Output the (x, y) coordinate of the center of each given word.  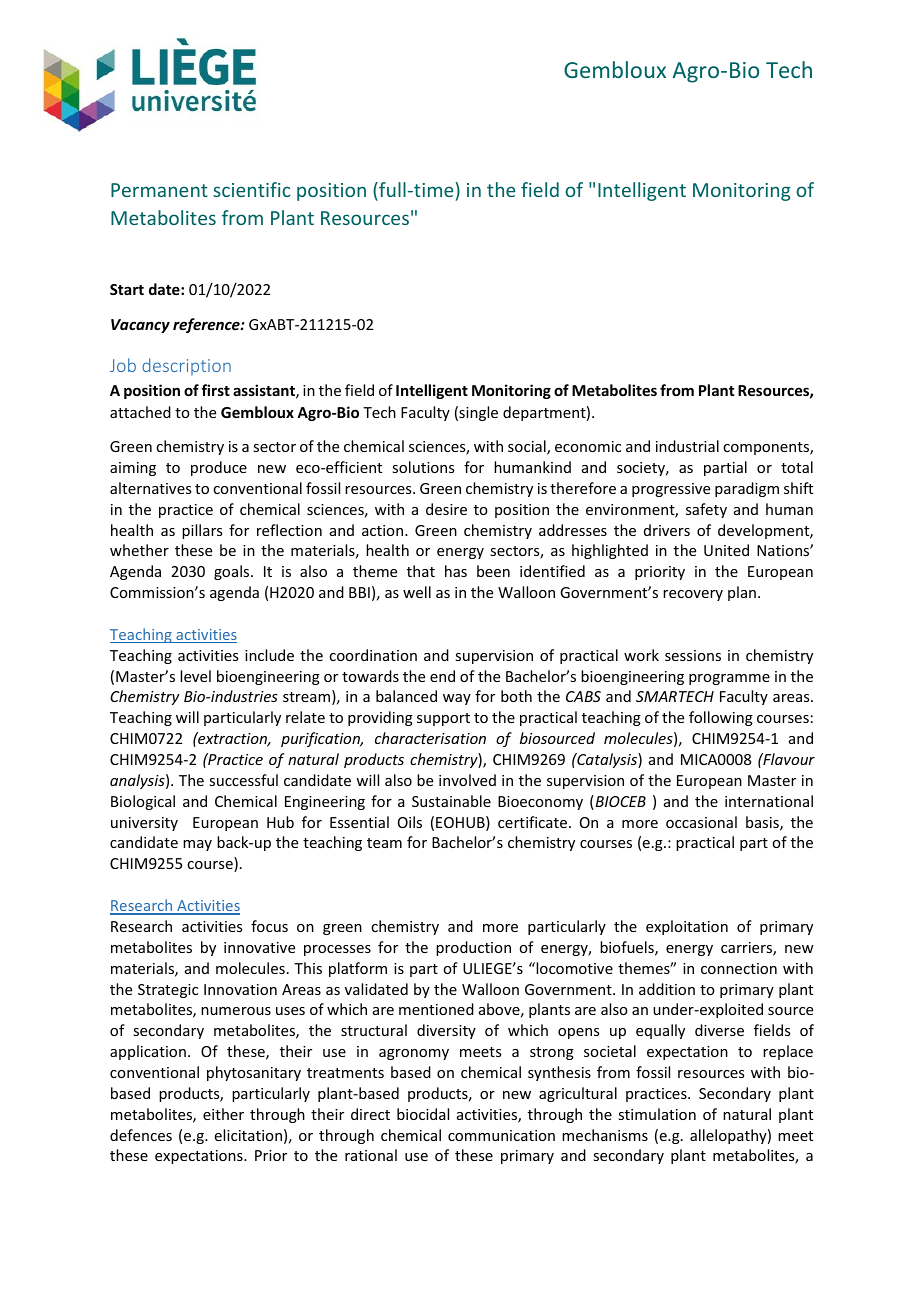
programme (729, 679)
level (195, 676)
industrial (687, 446)
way (457, 699)
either (223, 1114)
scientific (251, 189)
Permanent (159, 190)
